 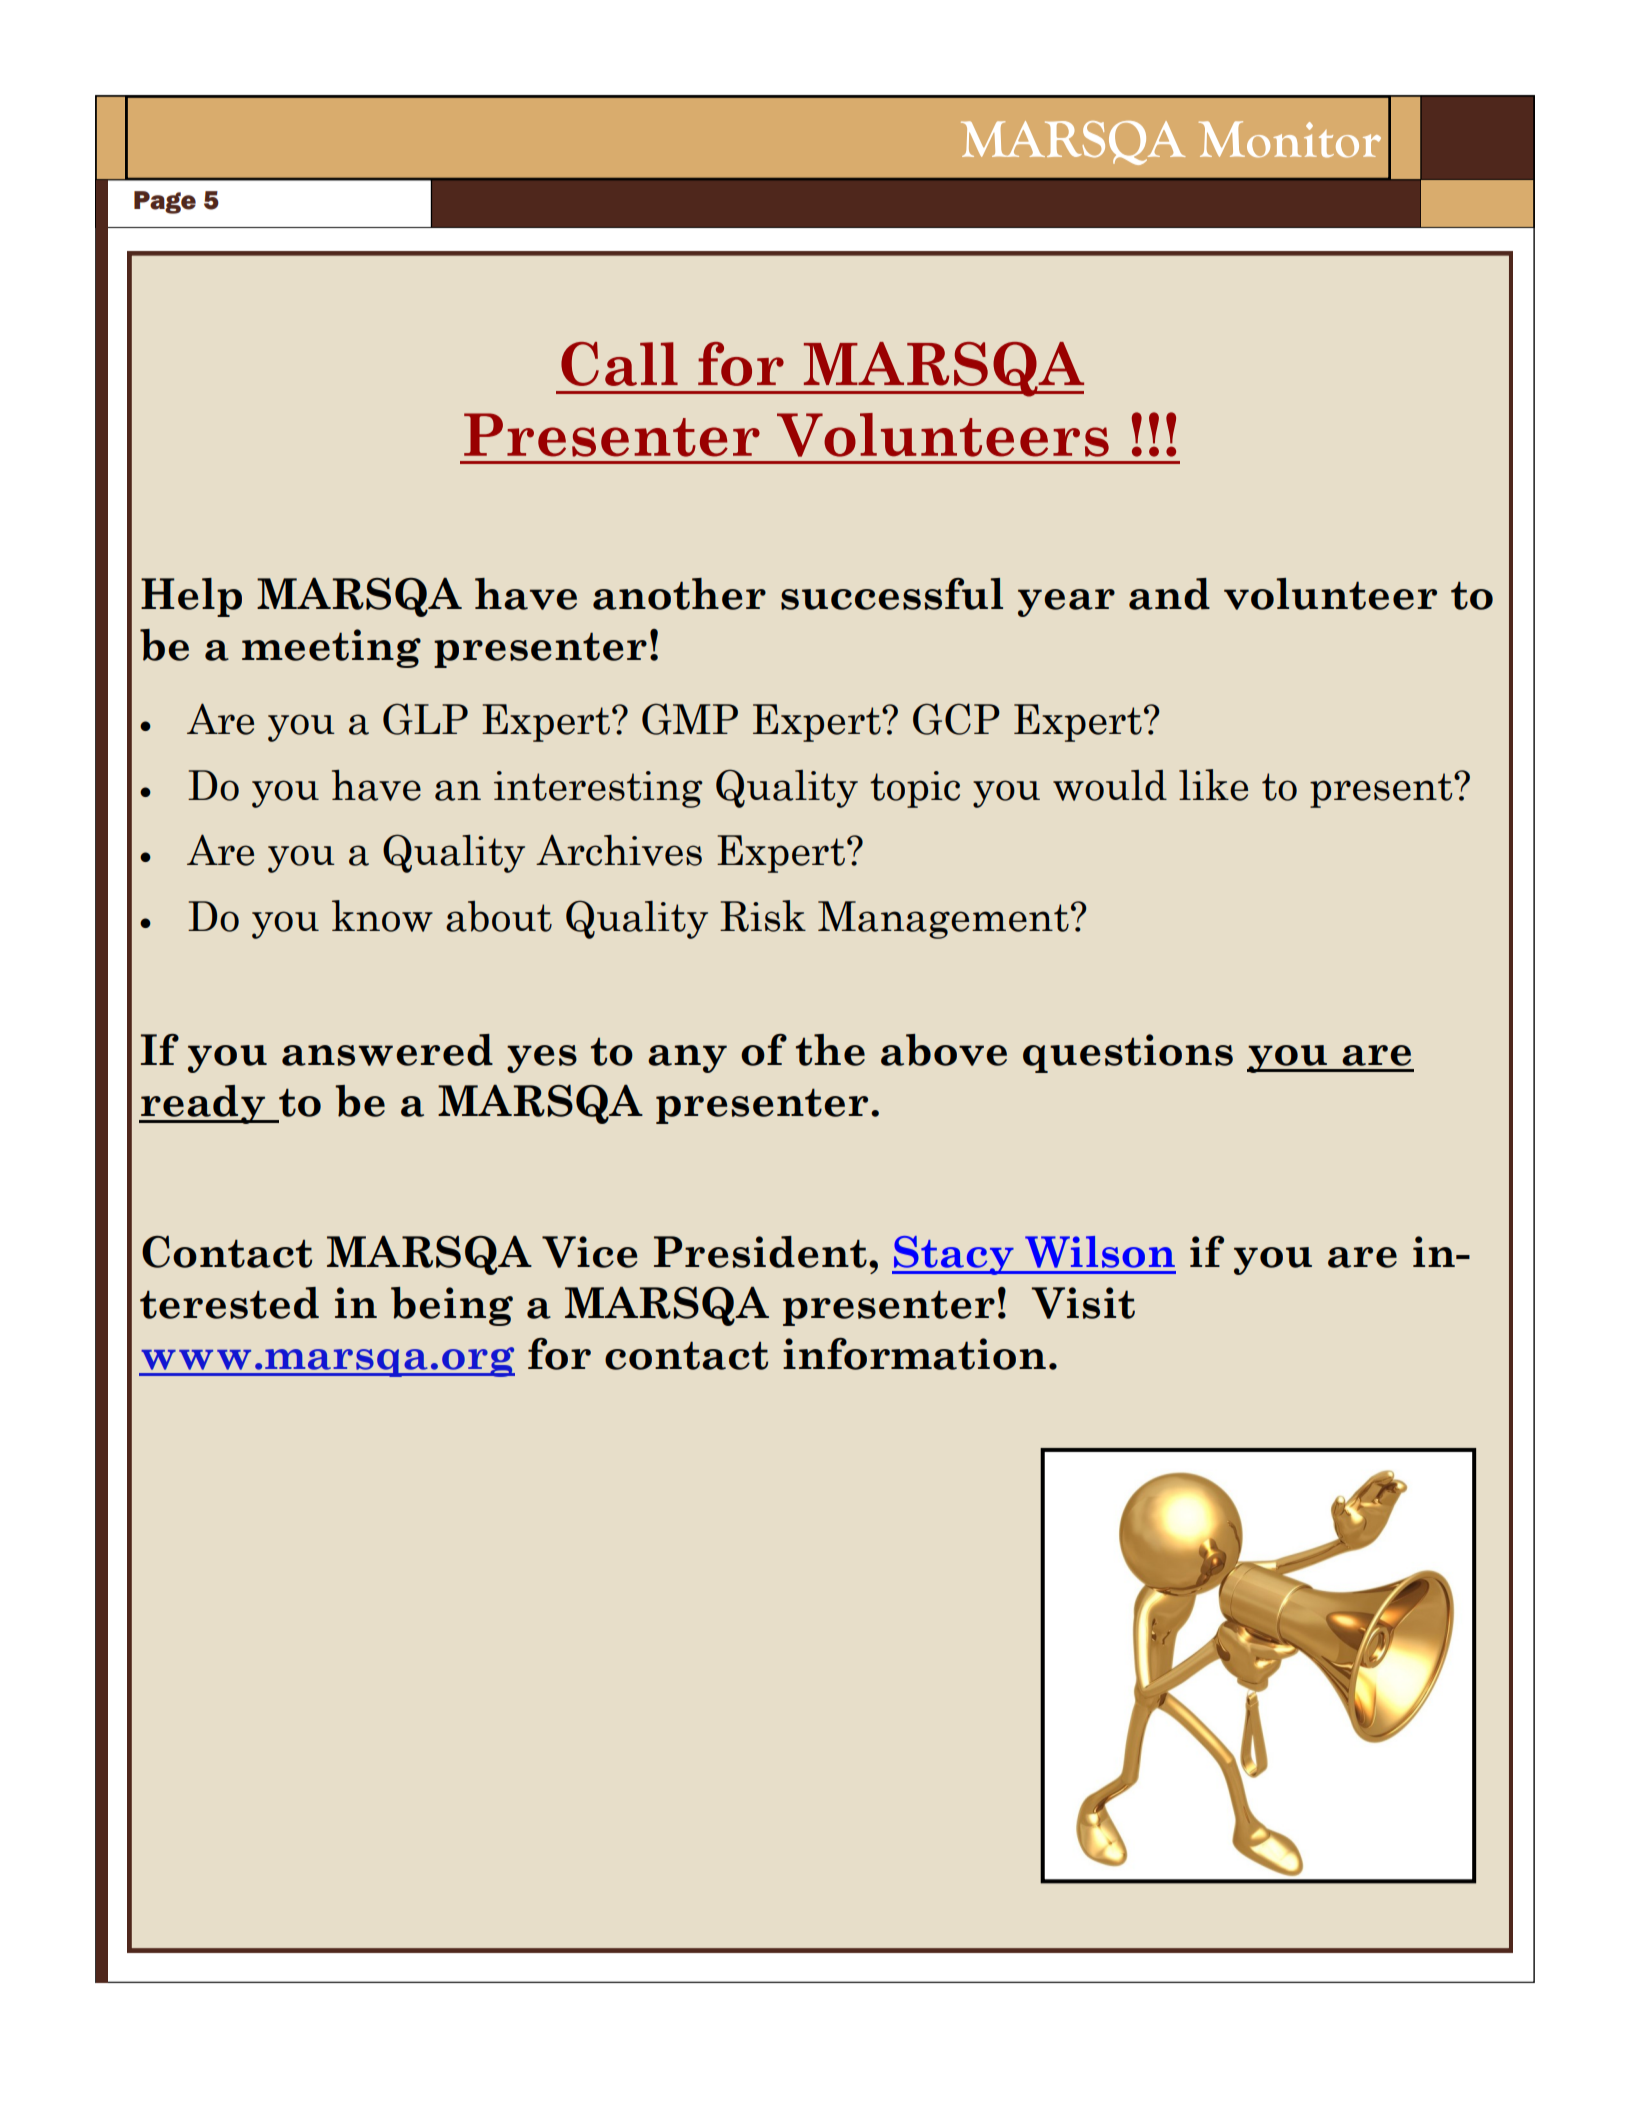 What do you see at coordinates (690, 719) in the image?
I see `GMP` at bounding box center [690, 719].
